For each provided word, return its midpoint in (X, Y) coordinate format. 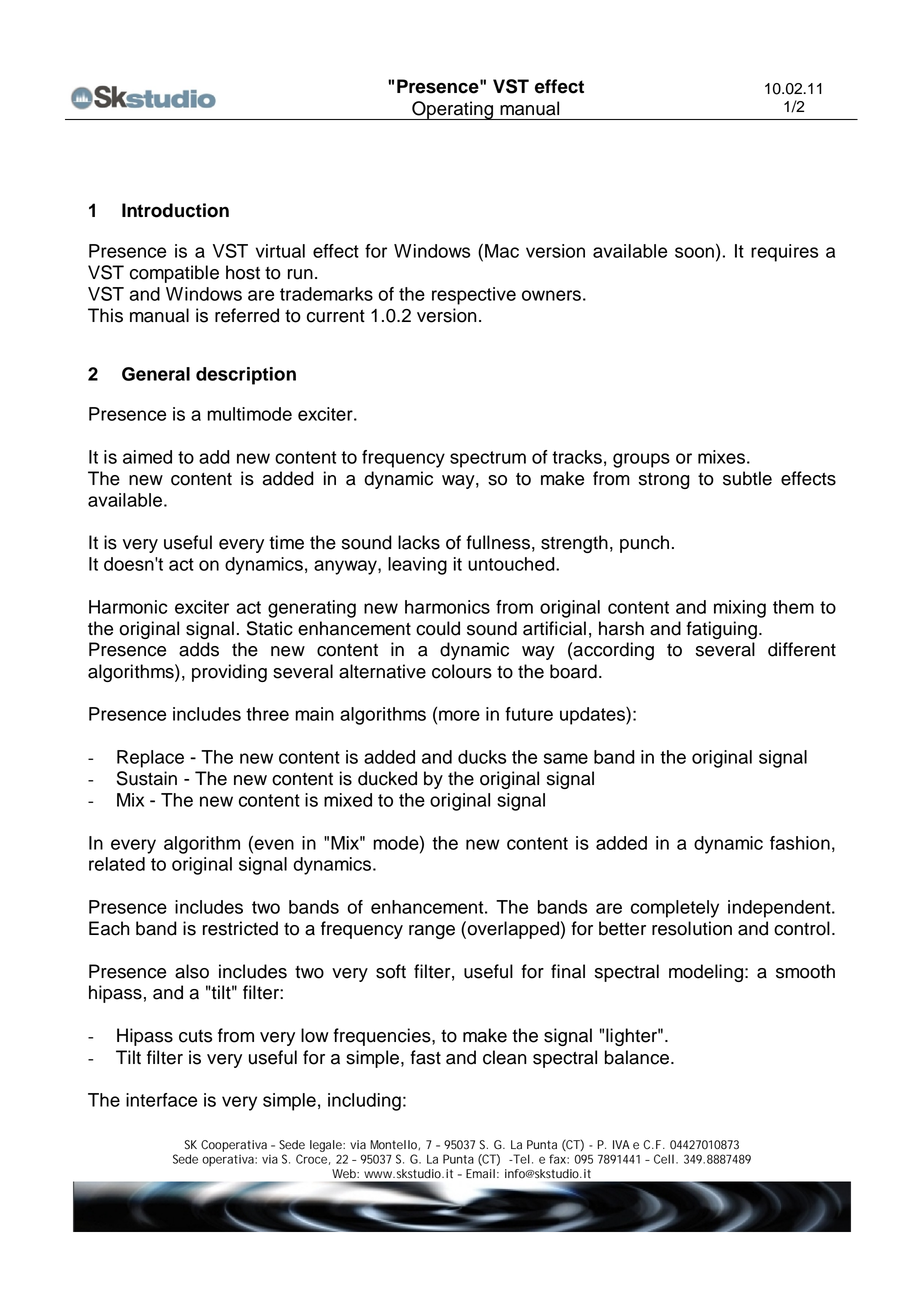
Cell (664, 1159)
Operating (452, 110)
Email (480, 1174)
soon (694, 252)
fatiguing (721, 630)
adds (199, 649)
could (438, 628)
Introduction (175, 210)
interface (161, 1100)
